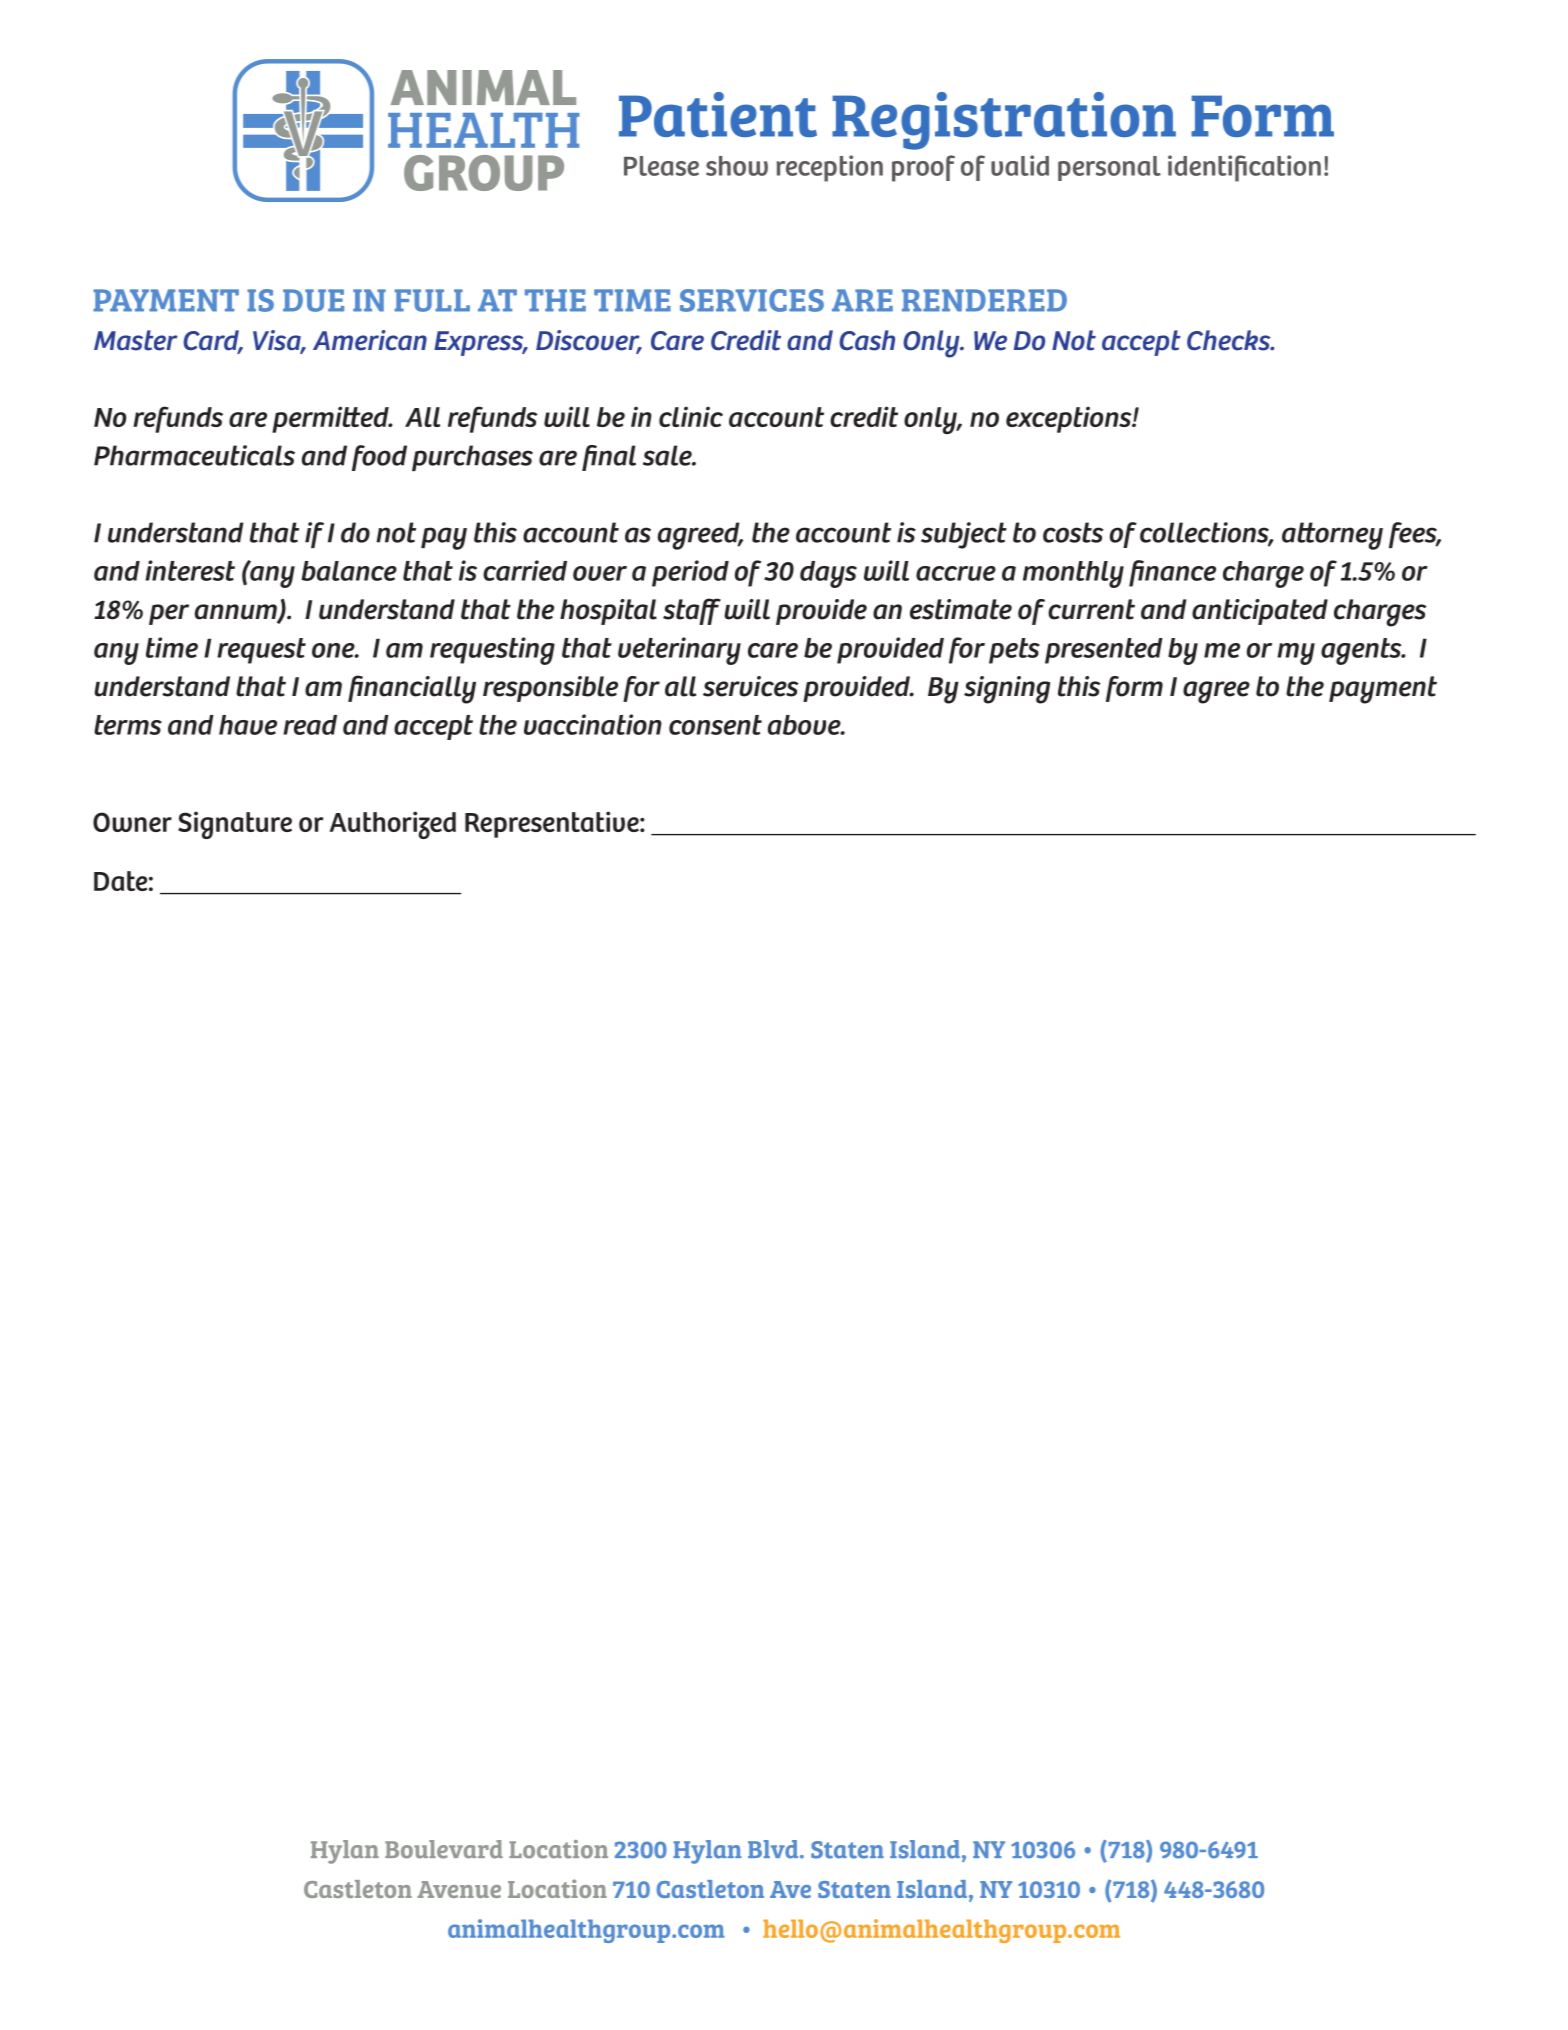 The height and width of the document is (2030, 1568). I want to click on Blvd, so click(774, 1849).
